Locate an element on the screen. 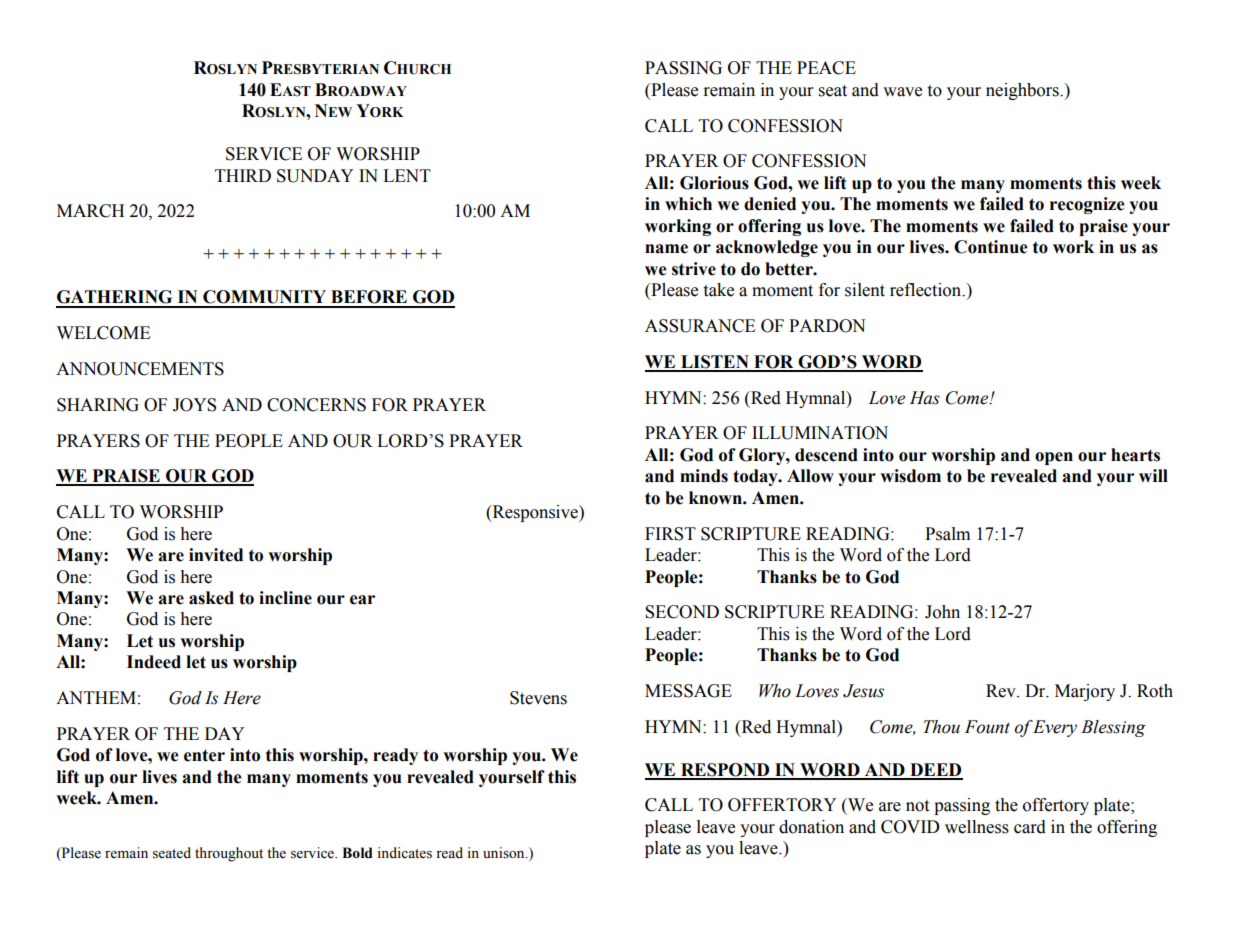 The height and width of the screenshot is (952, 1233). ANNOUNCEMENTS is located at coordinates (140, 369).
